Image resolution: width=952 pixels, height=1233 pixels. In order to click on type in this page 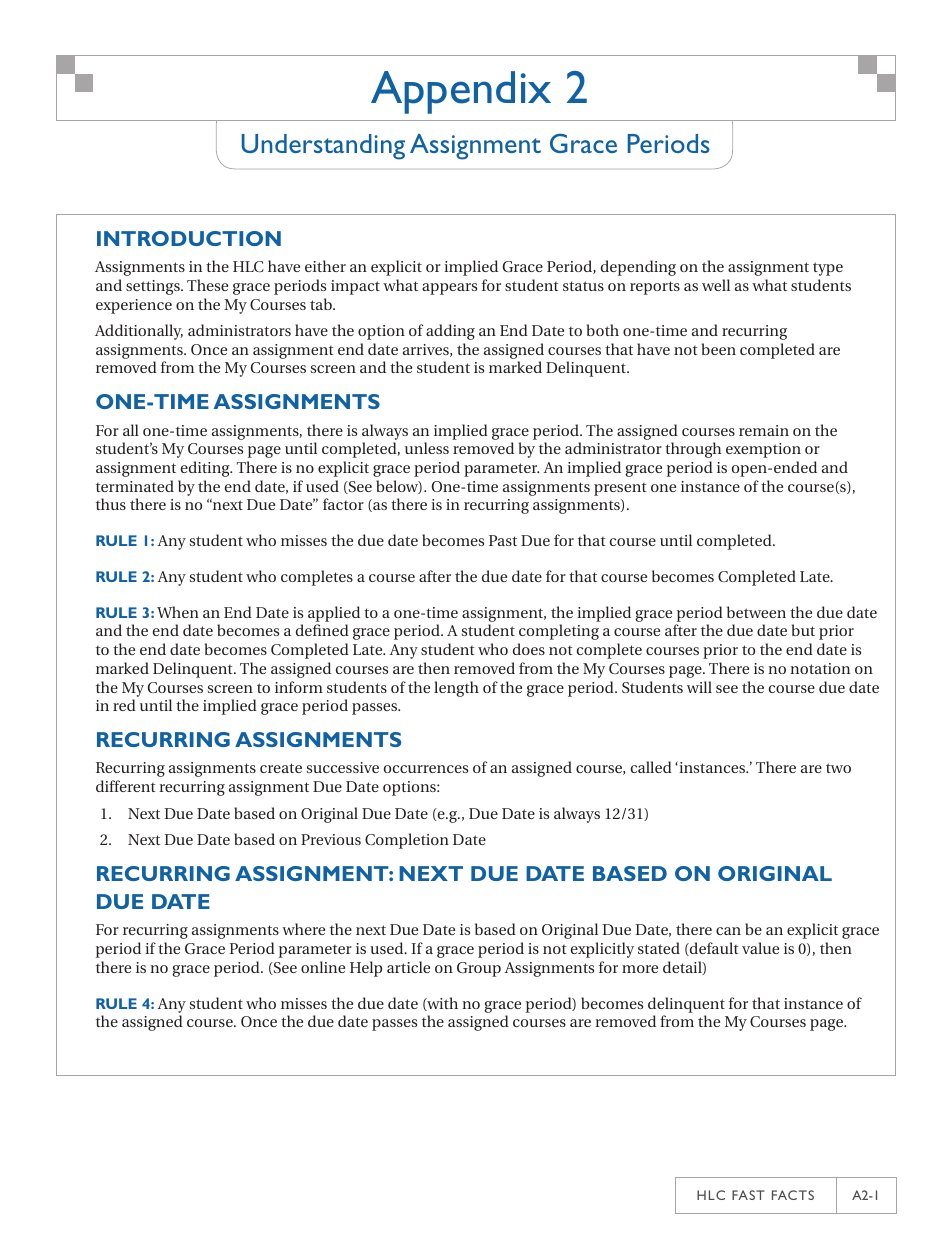, I will do `click(828, 269)`.
